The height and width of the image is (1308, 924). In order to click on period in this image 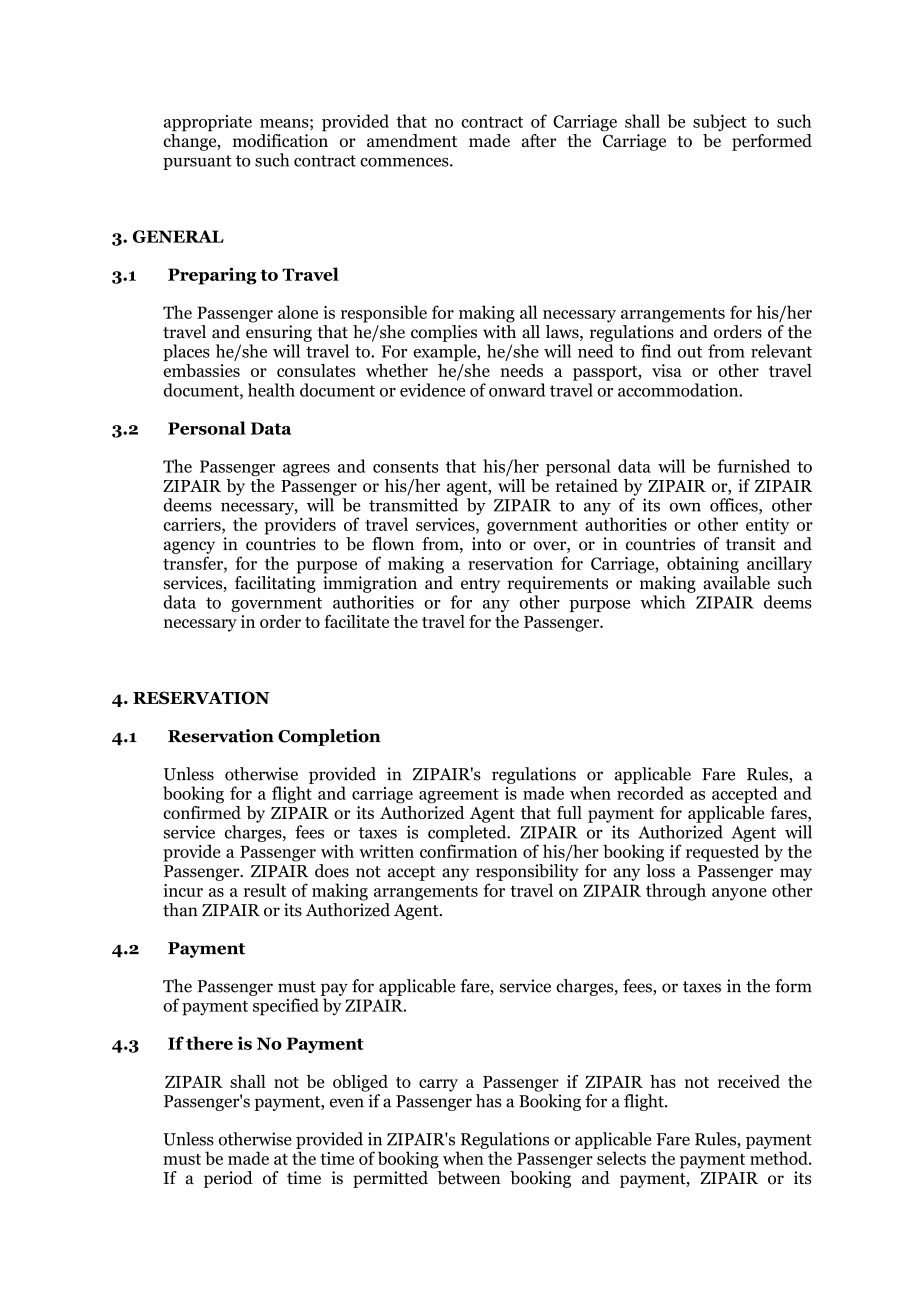, I will do `click(228, 1179)`.
